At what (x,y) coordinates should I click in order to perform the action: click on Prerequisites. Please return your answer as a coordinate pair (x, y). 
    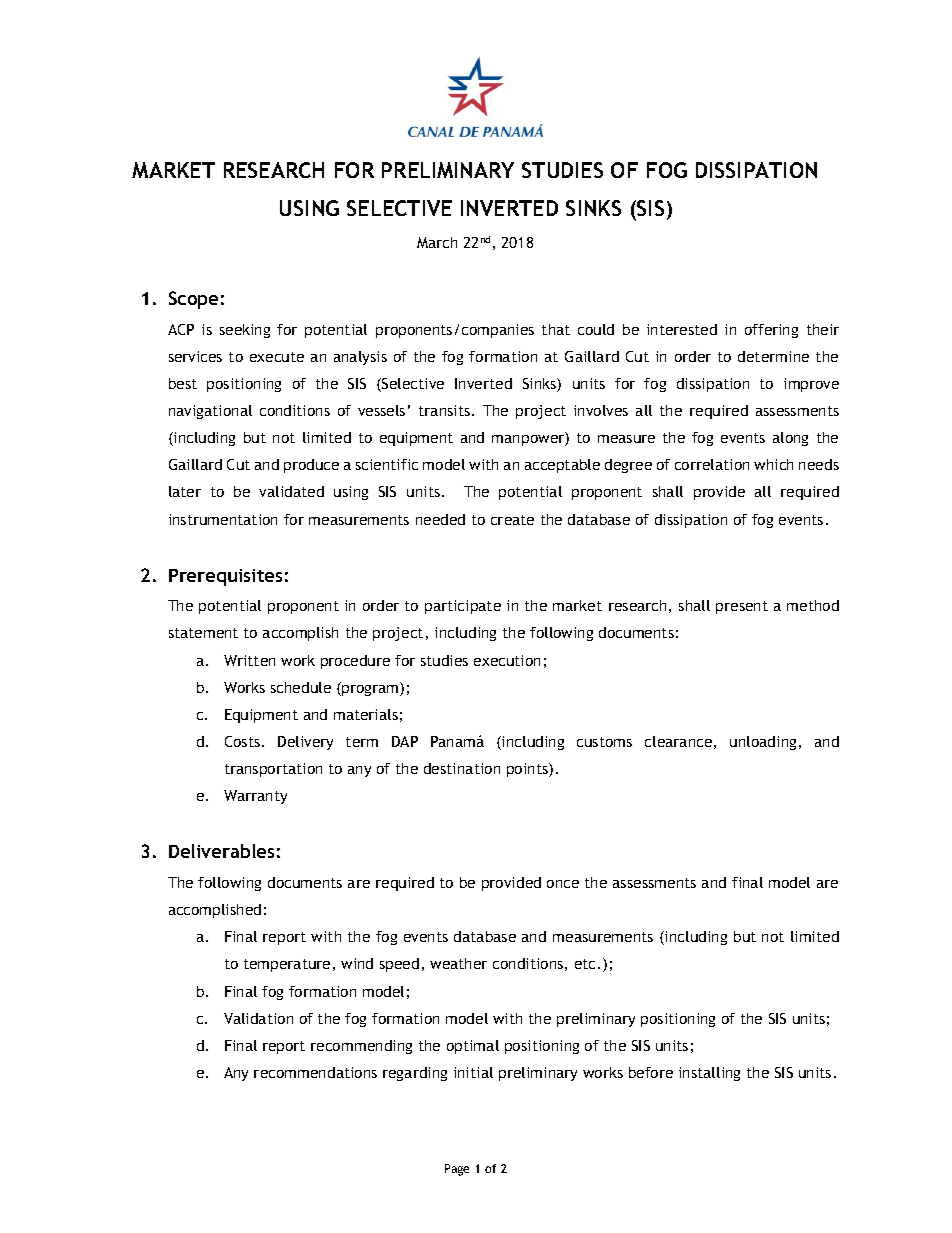
    Looking at the image, I should click on (225, 577).
